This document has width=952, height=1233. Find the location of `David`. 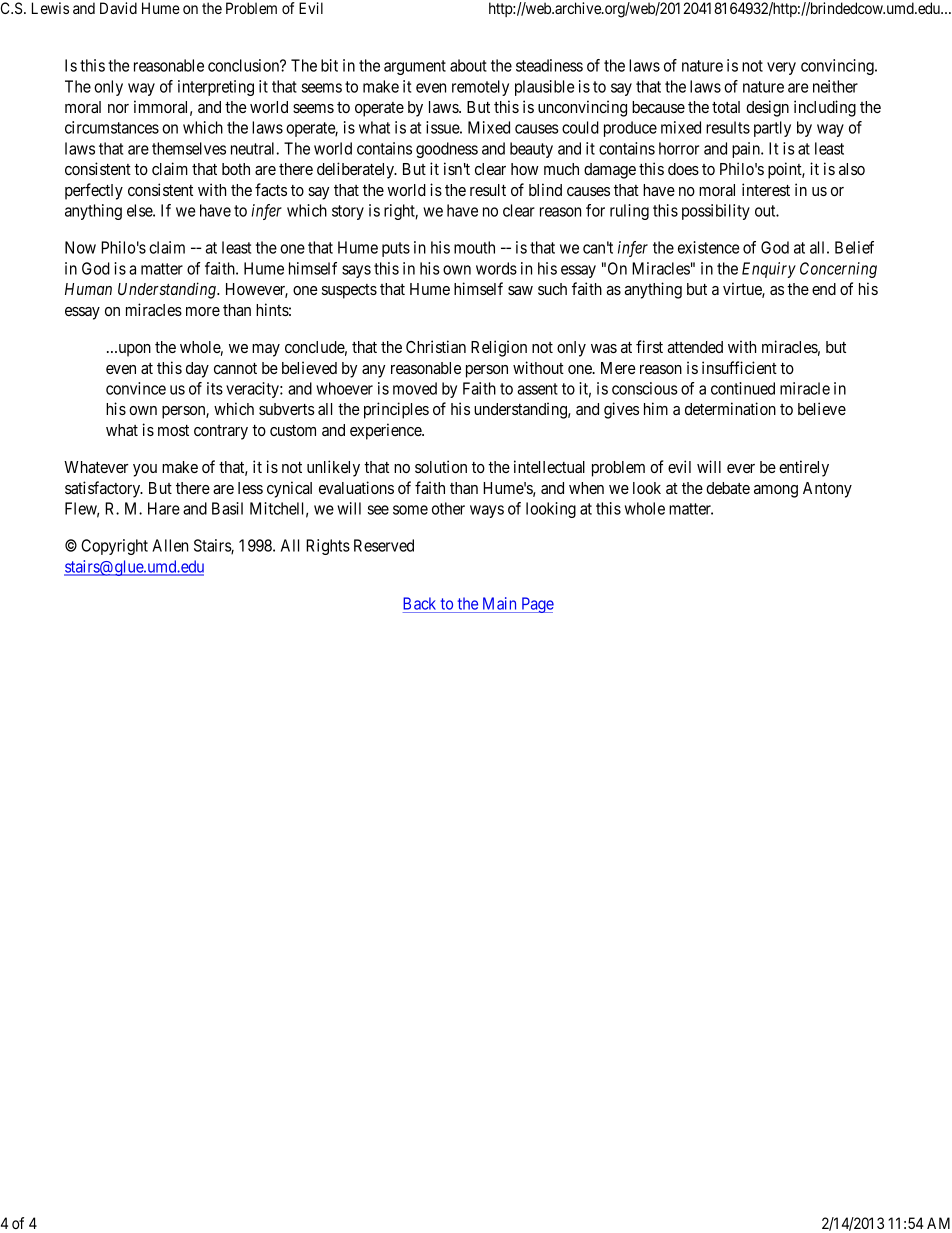

David is located at coordinates (118, 8).
